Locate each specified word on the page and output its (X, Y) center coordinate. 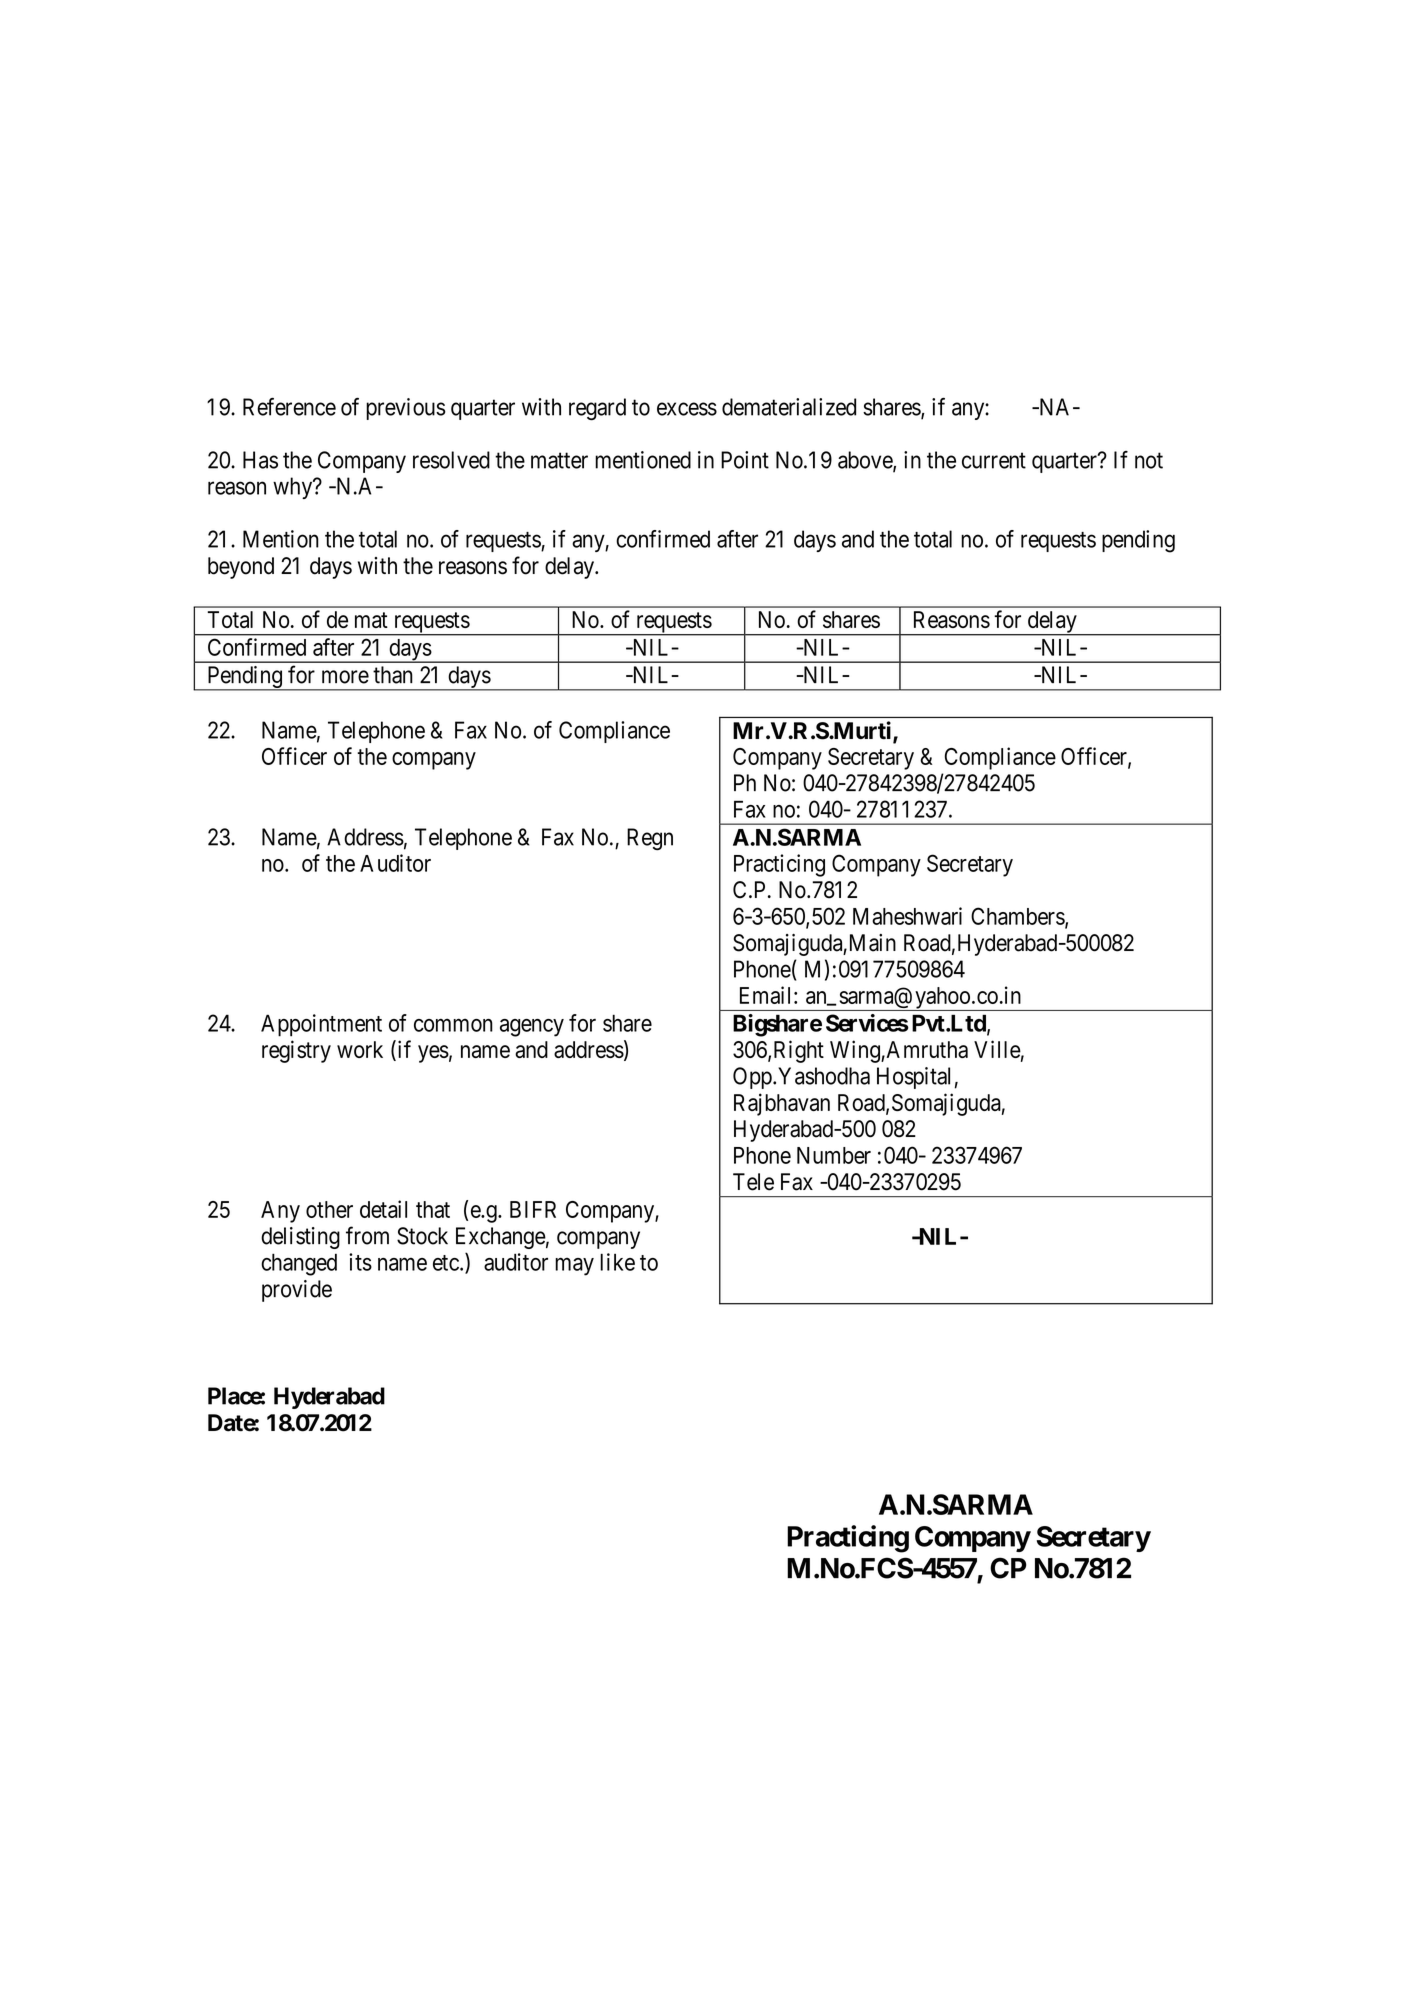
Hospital (913, 1078)
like (617, 1262)
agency (532, 1028)
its (360, 1262)
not (1149, 461)
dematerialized (789, 407)
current (994, 461)
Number (834, 1155)
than (393, 675)
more (345, 677)
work (360, 1049)
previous (406, 409)
